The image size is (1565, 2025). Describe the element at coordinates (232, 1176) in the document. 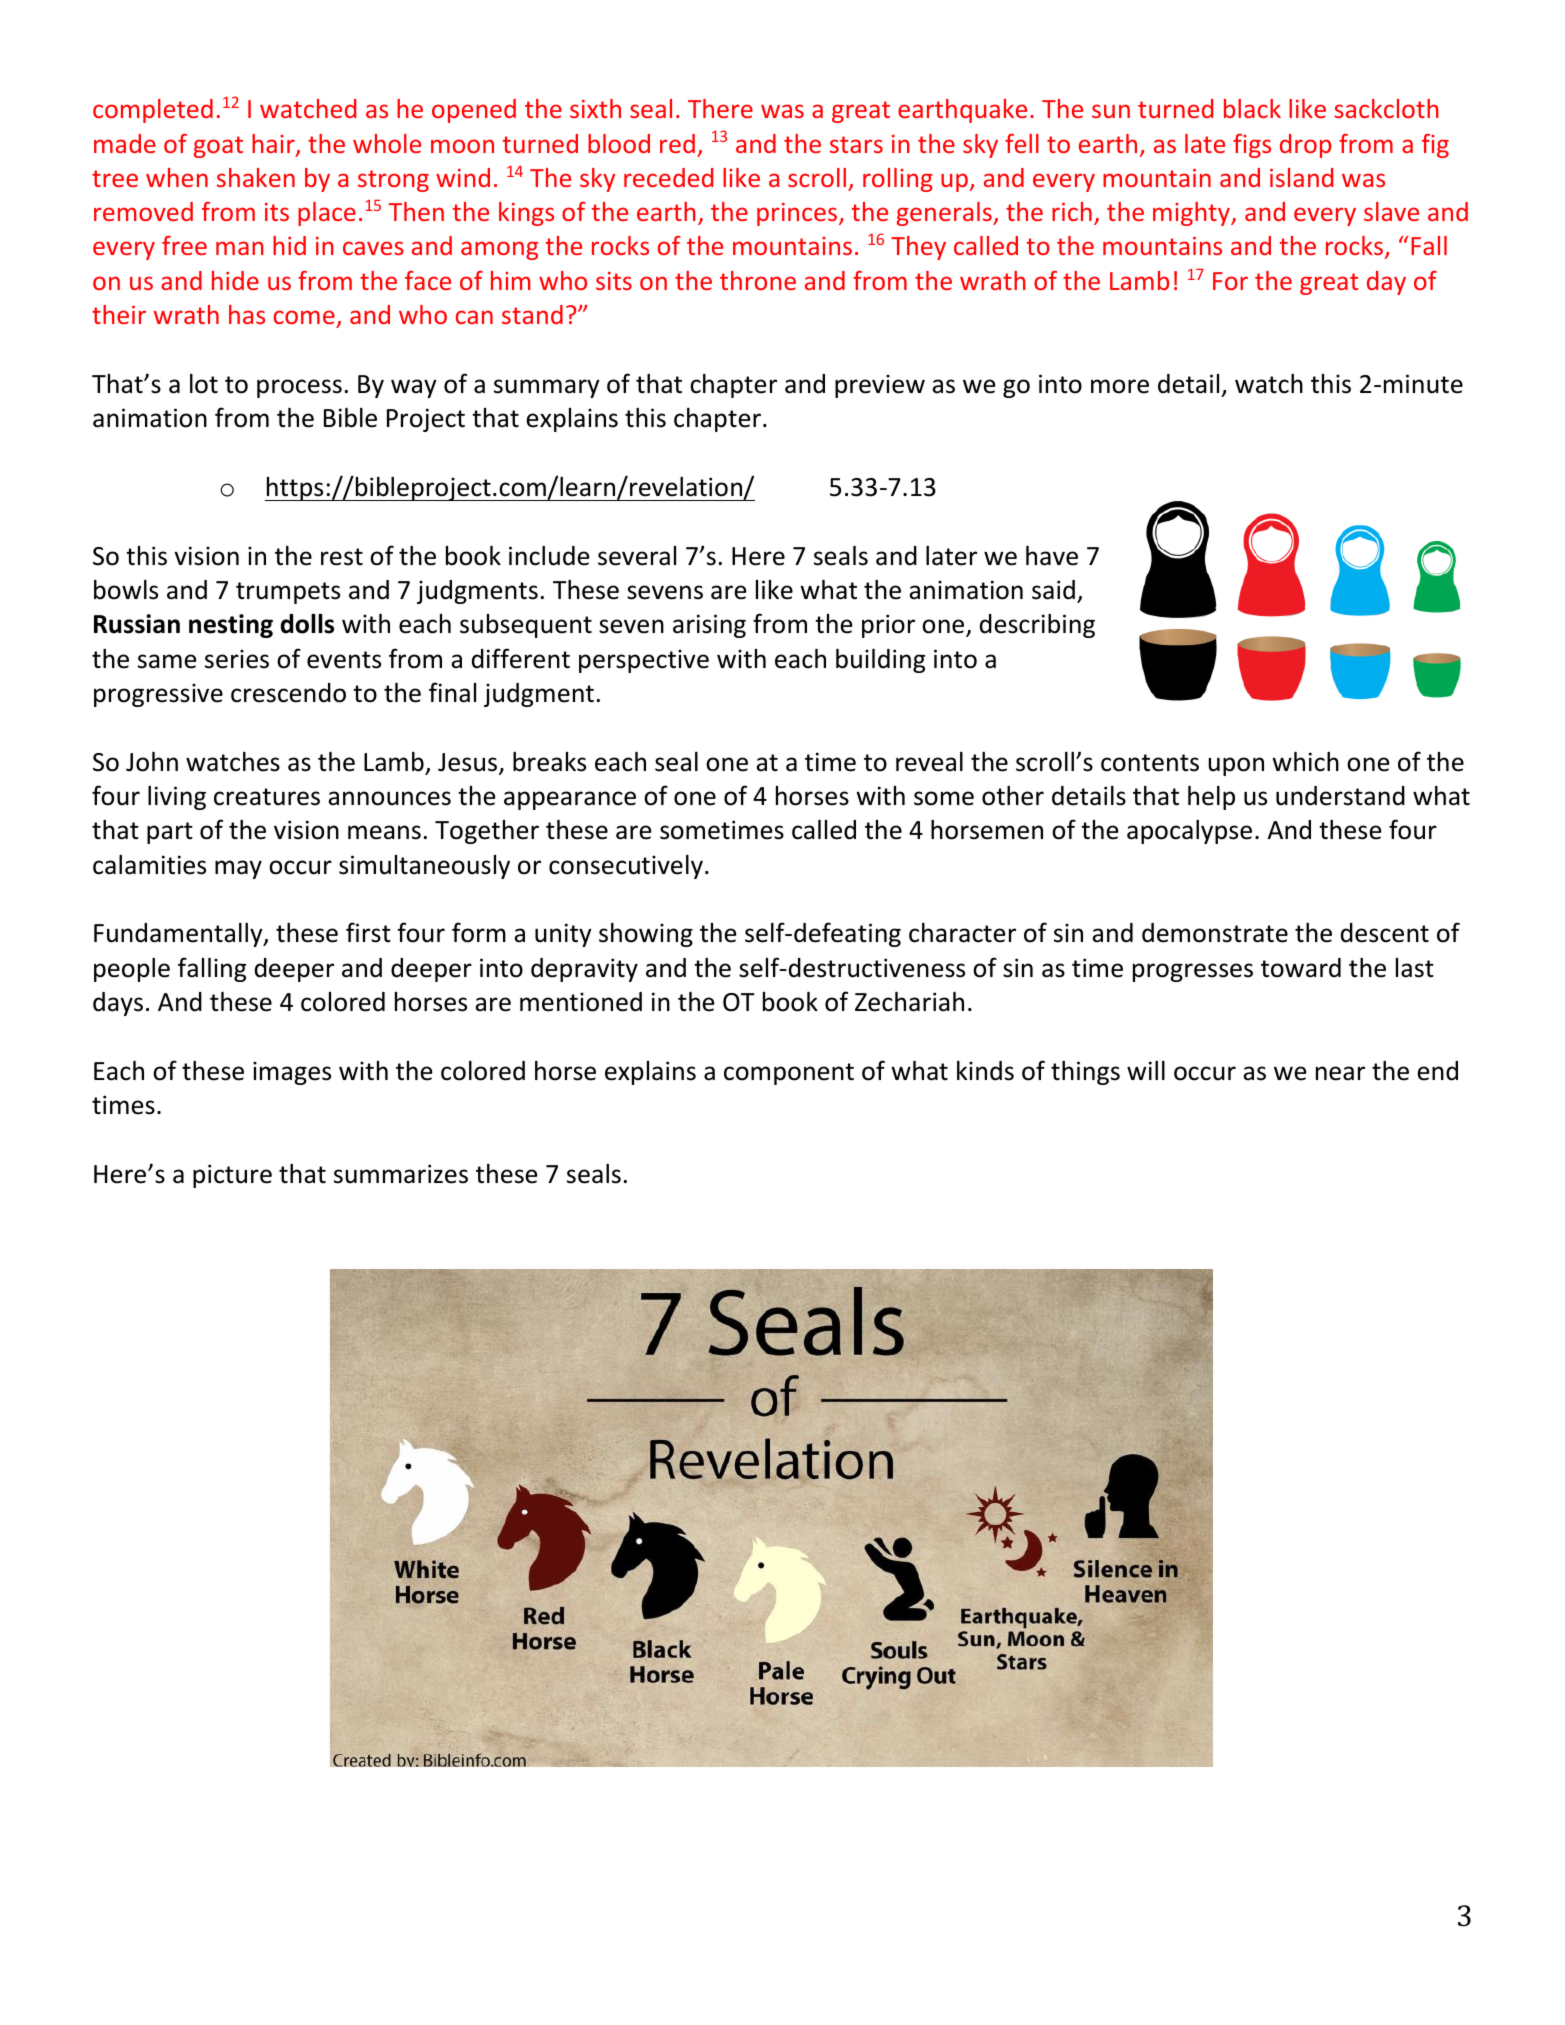

I see `picture` at that location.
